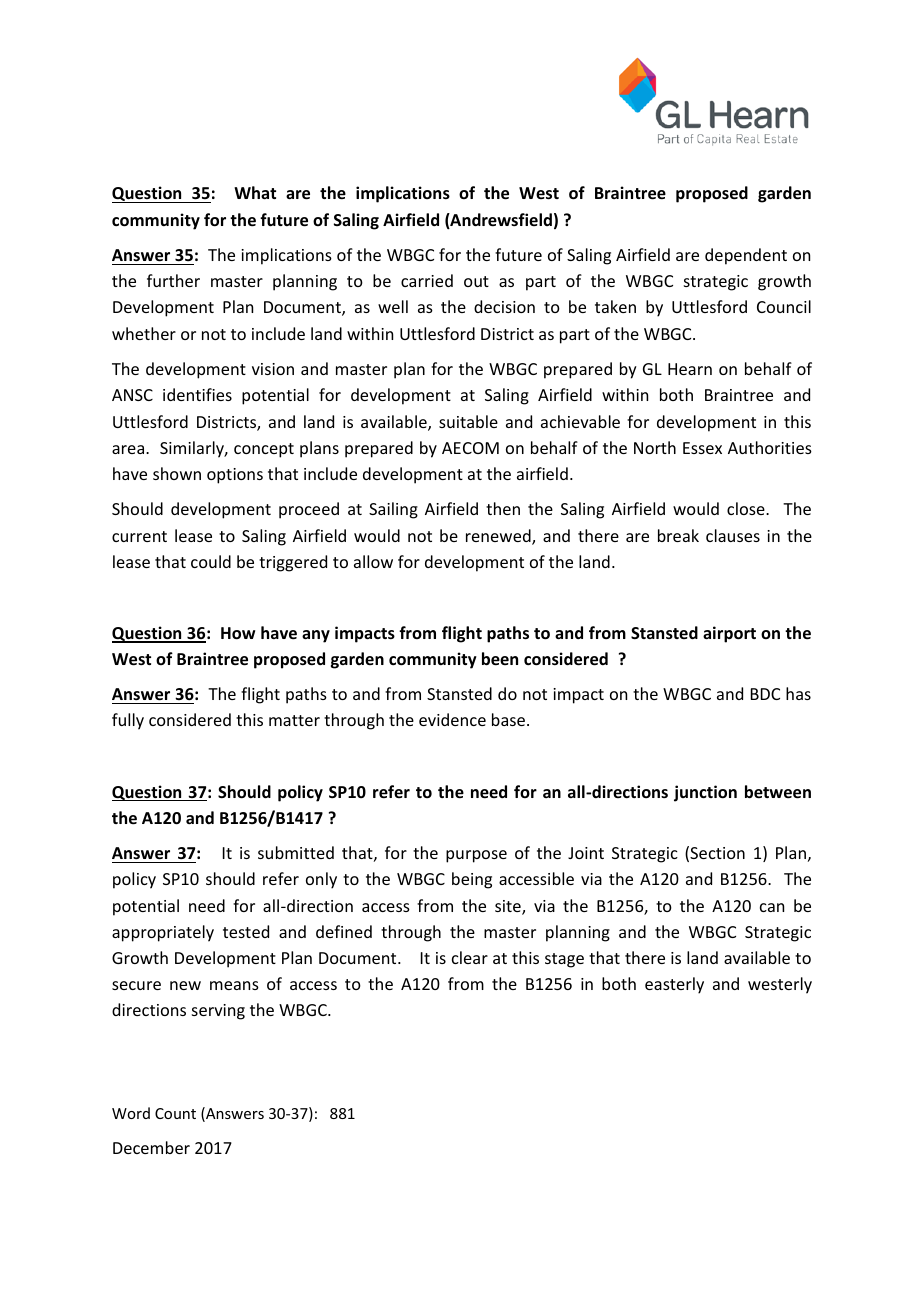  I want to click on identifies, so click(197, 394).
